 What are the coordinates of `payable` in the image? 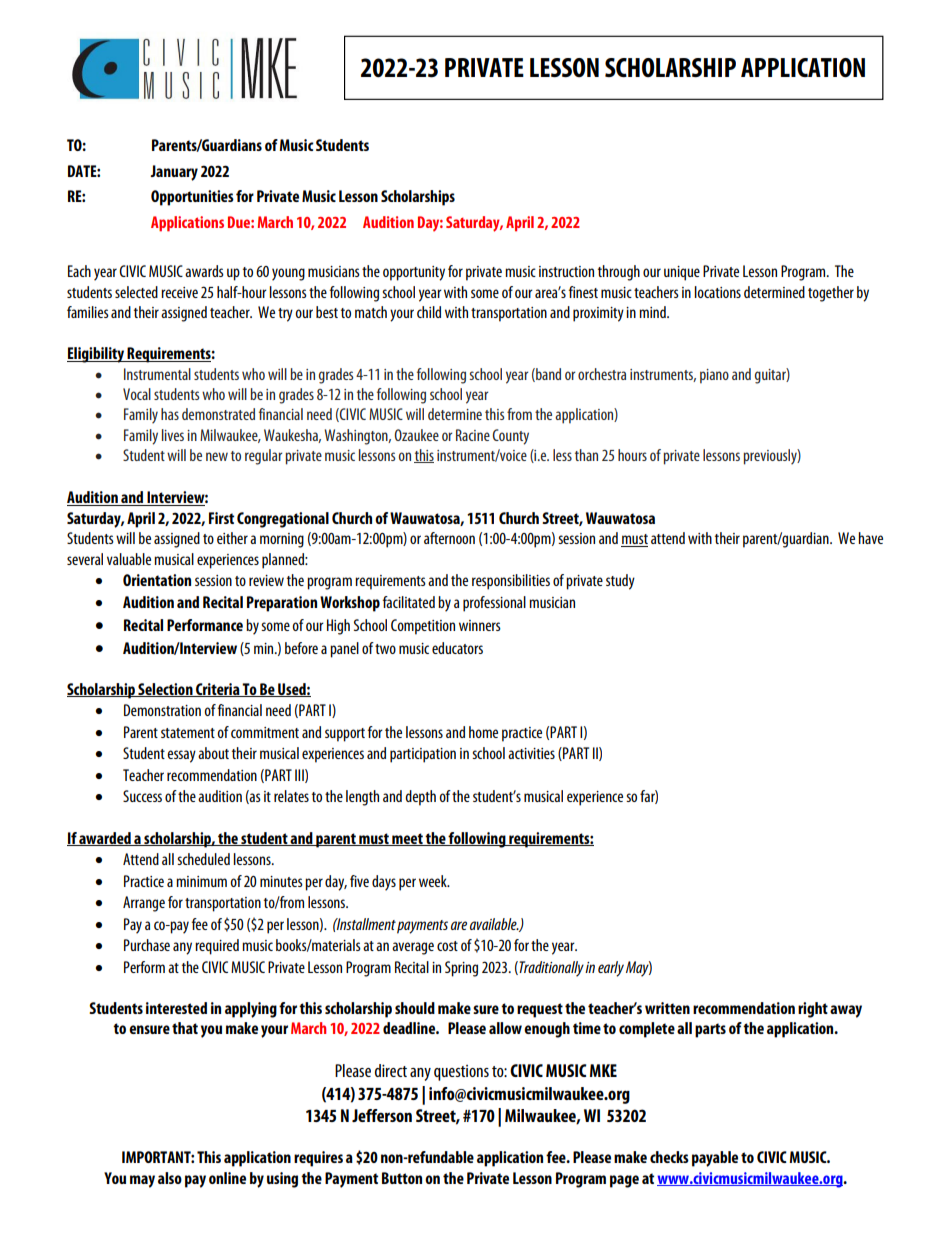 It's located at (715, 1159).
